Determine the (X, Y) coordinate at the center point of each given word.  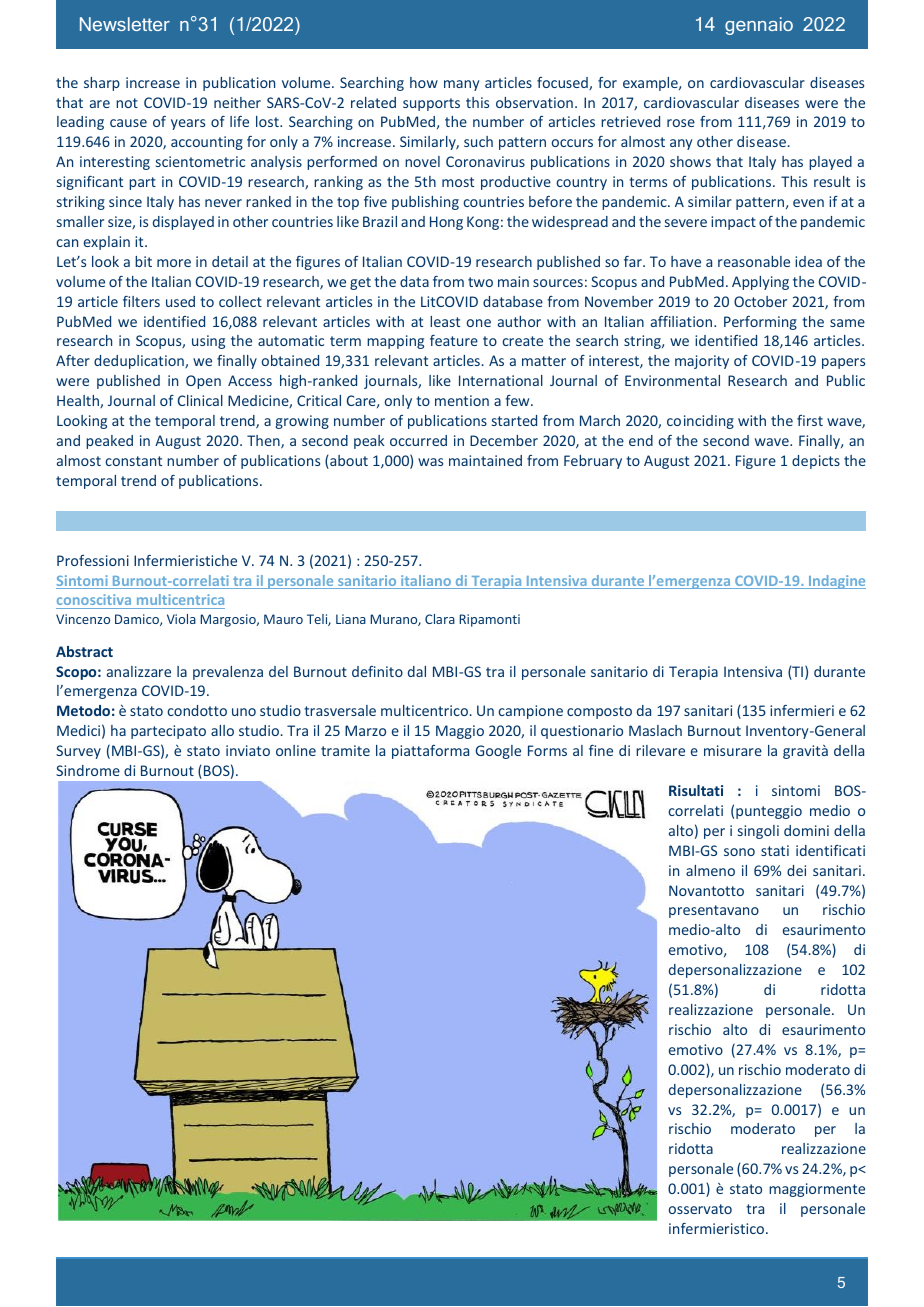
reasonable (754, 261)
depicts (816, 462)
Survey (78, 752)
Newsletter (125, 24)
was (430, 462)
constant (133, 461)
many (461, 85)
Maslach (655, 730)
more (174, 263)
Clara (440, 619)
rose (681, 123)
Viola (181, 619)
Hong (446, 223)
